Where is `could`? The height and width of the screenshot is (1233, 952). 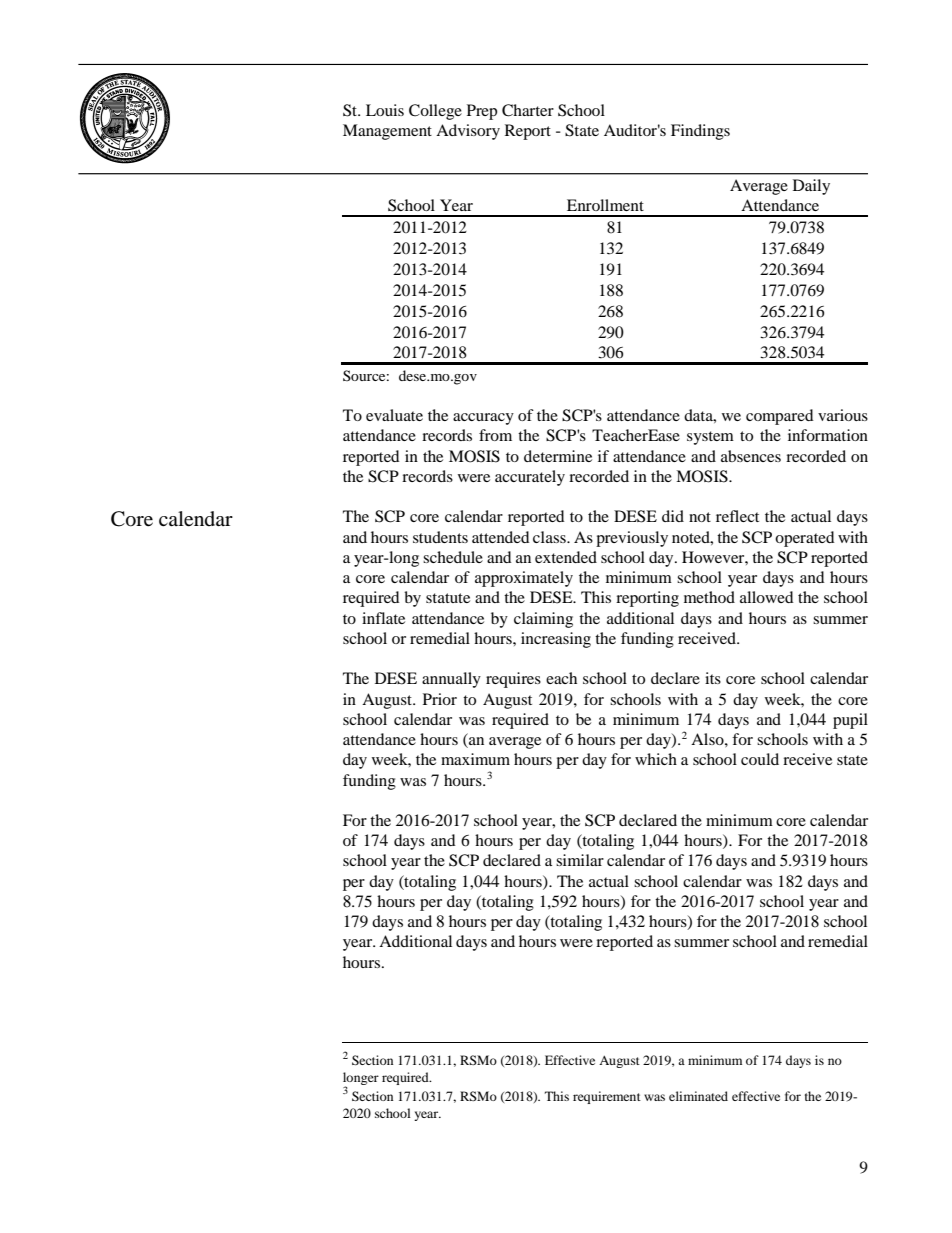
could is located at coordinates (760, 759).
